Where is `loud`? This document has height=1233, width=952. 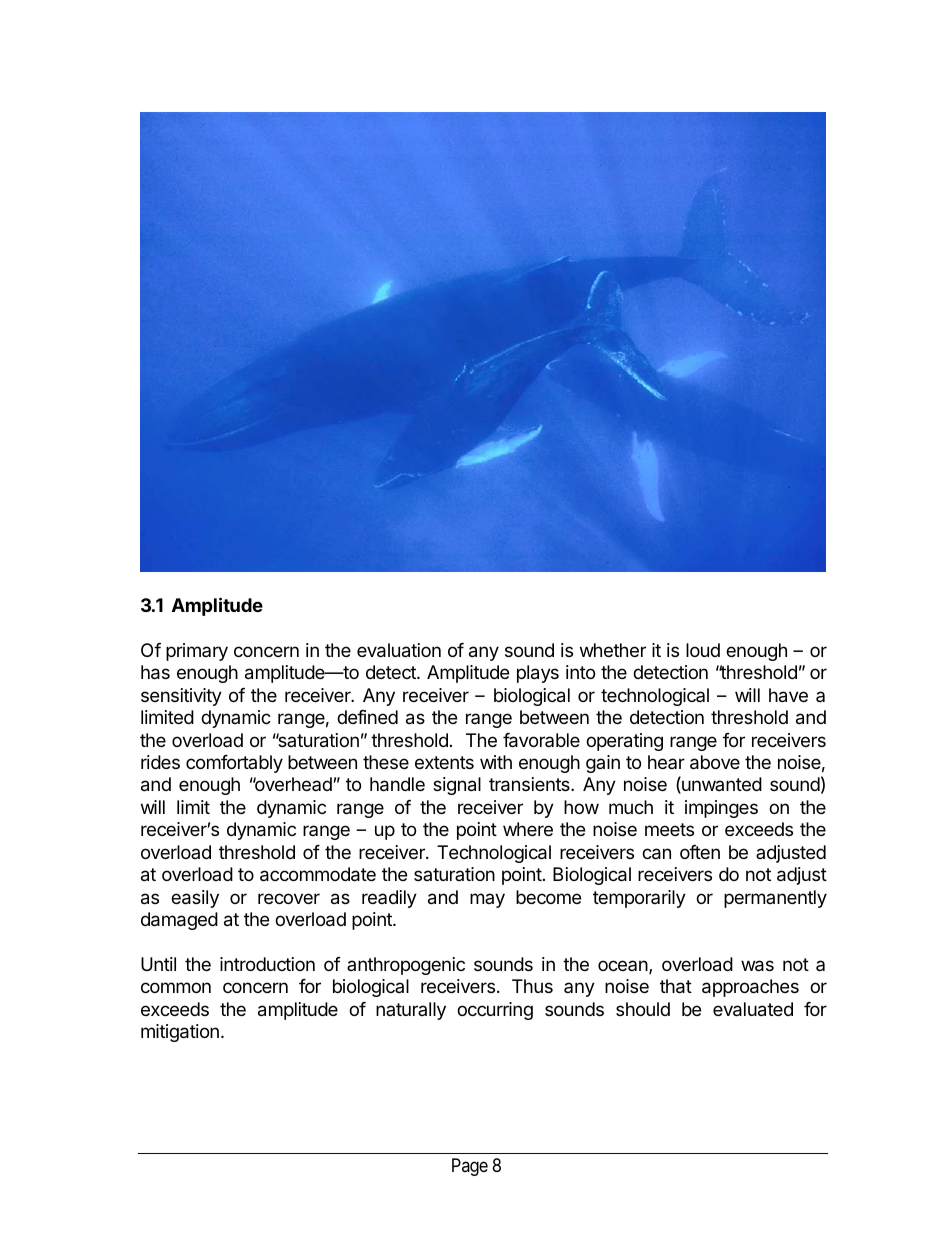
loud is located at coordinates (703, 650).
